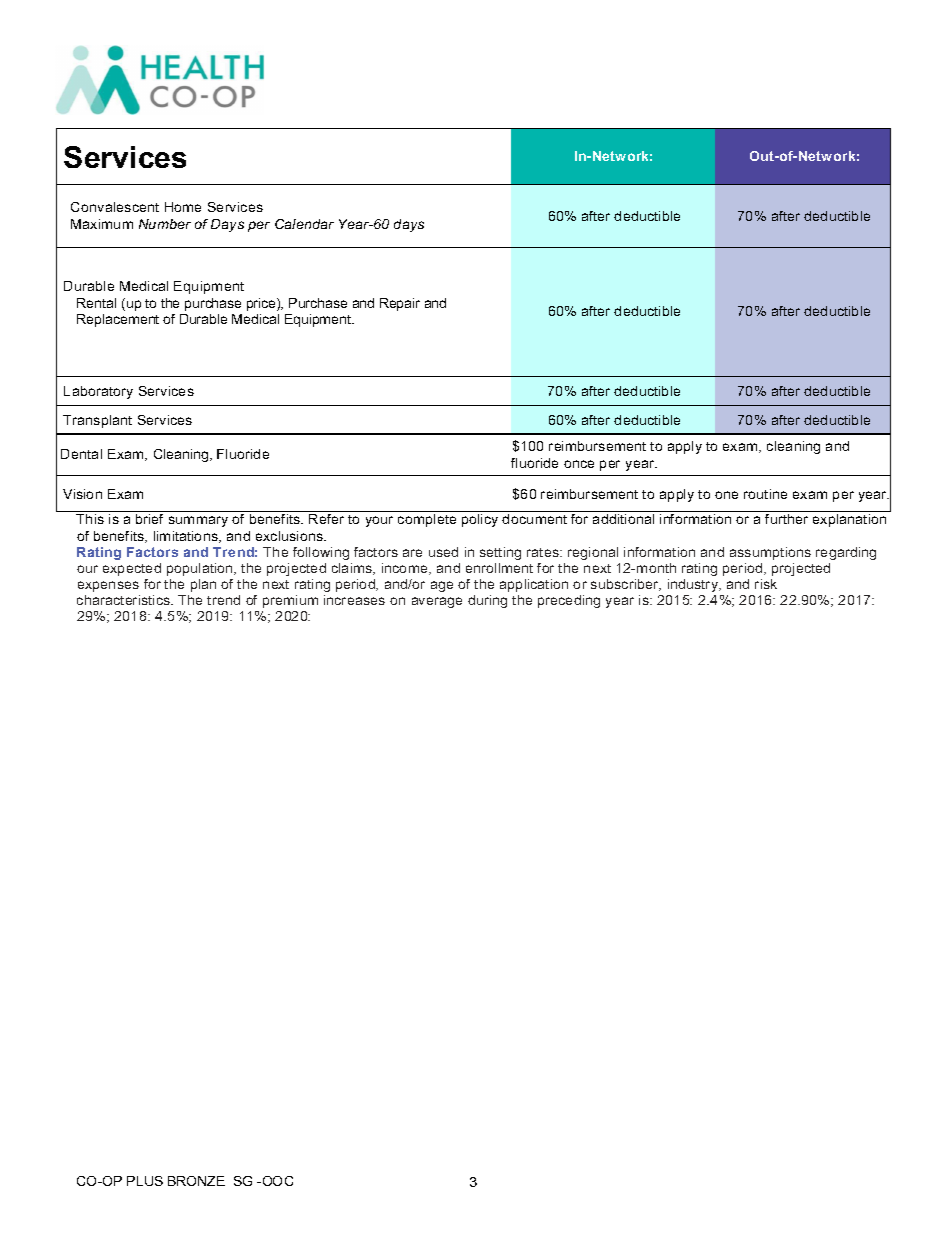 This page has width=952, height=1233. Describe the element at coordinates (149, 519) in the page. I see `brief` at that location.
